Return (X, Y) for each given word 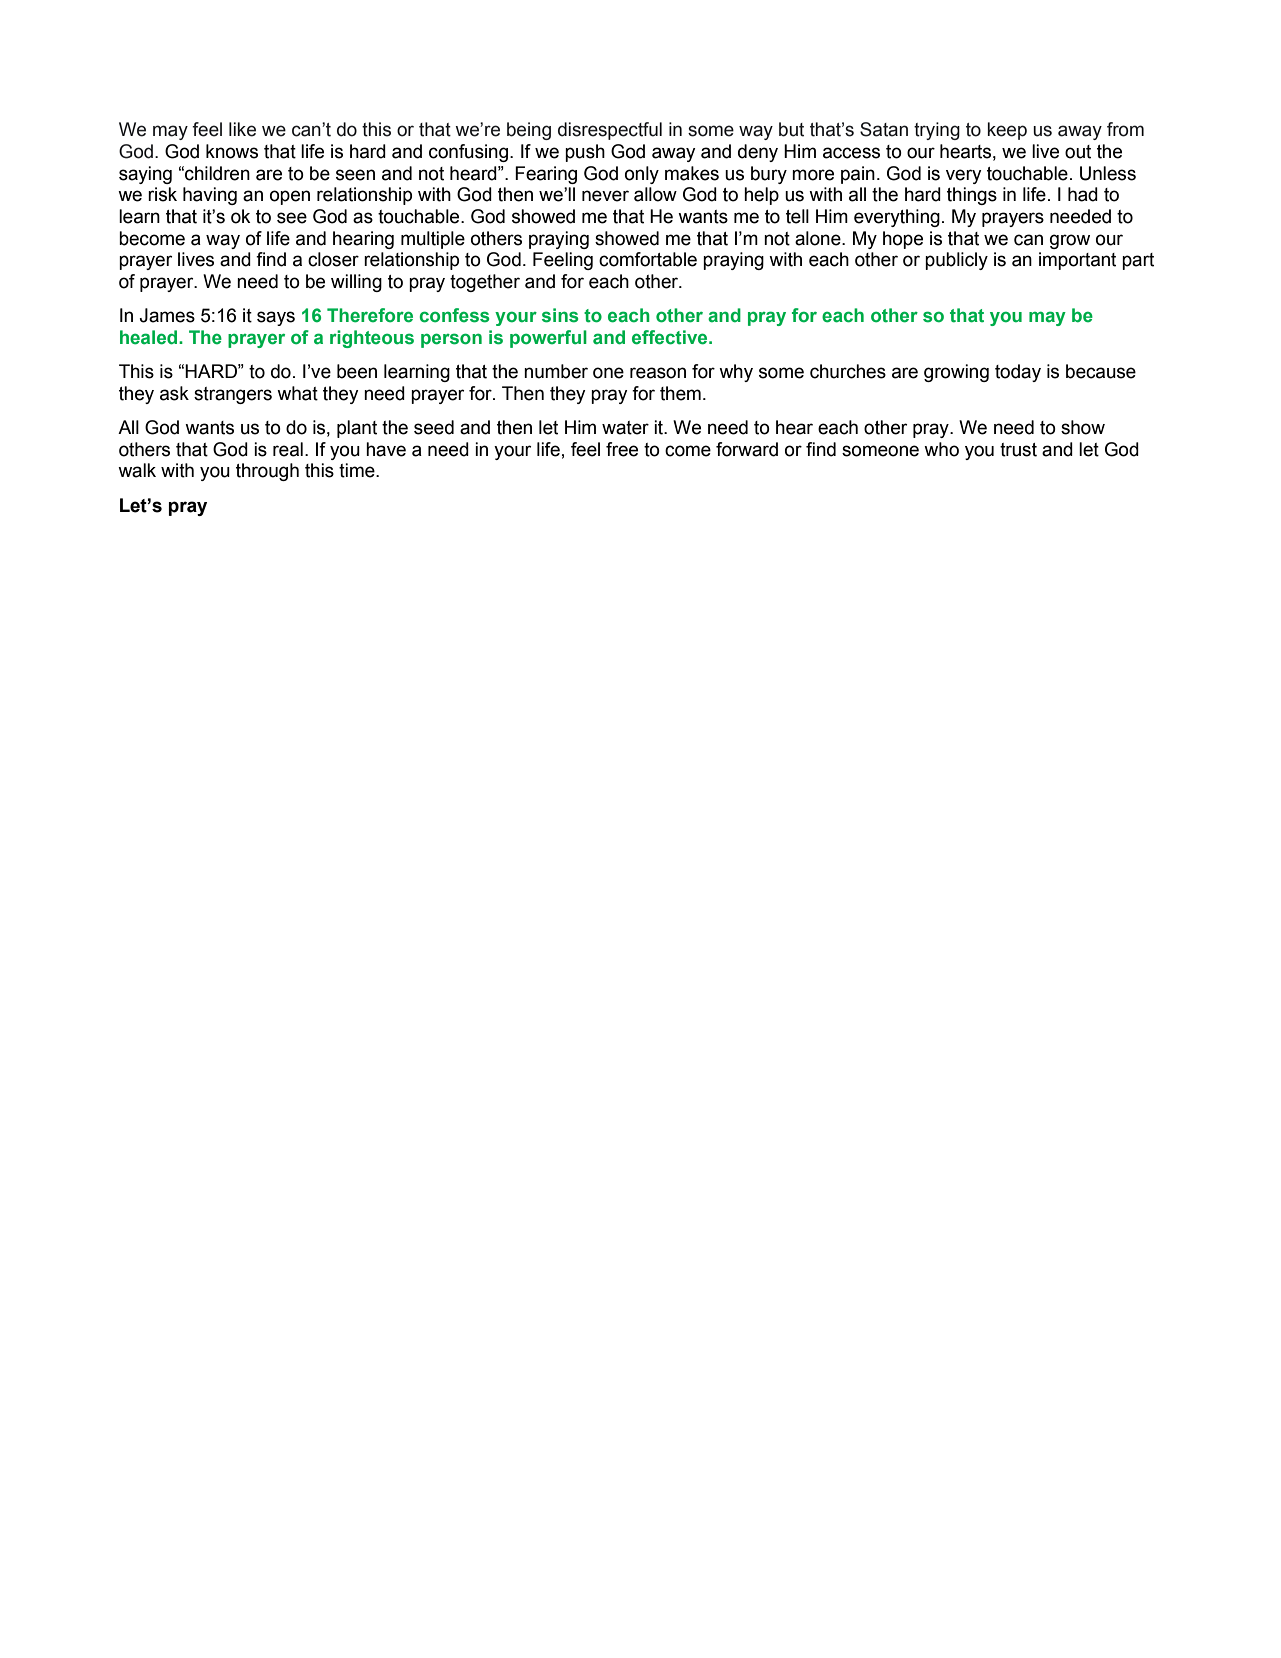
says (276, 318)
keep (1007, 131)
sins (560, 315)
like (242, 129)
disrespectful (610, 131)
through (267, 472)
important (1077, 261)
